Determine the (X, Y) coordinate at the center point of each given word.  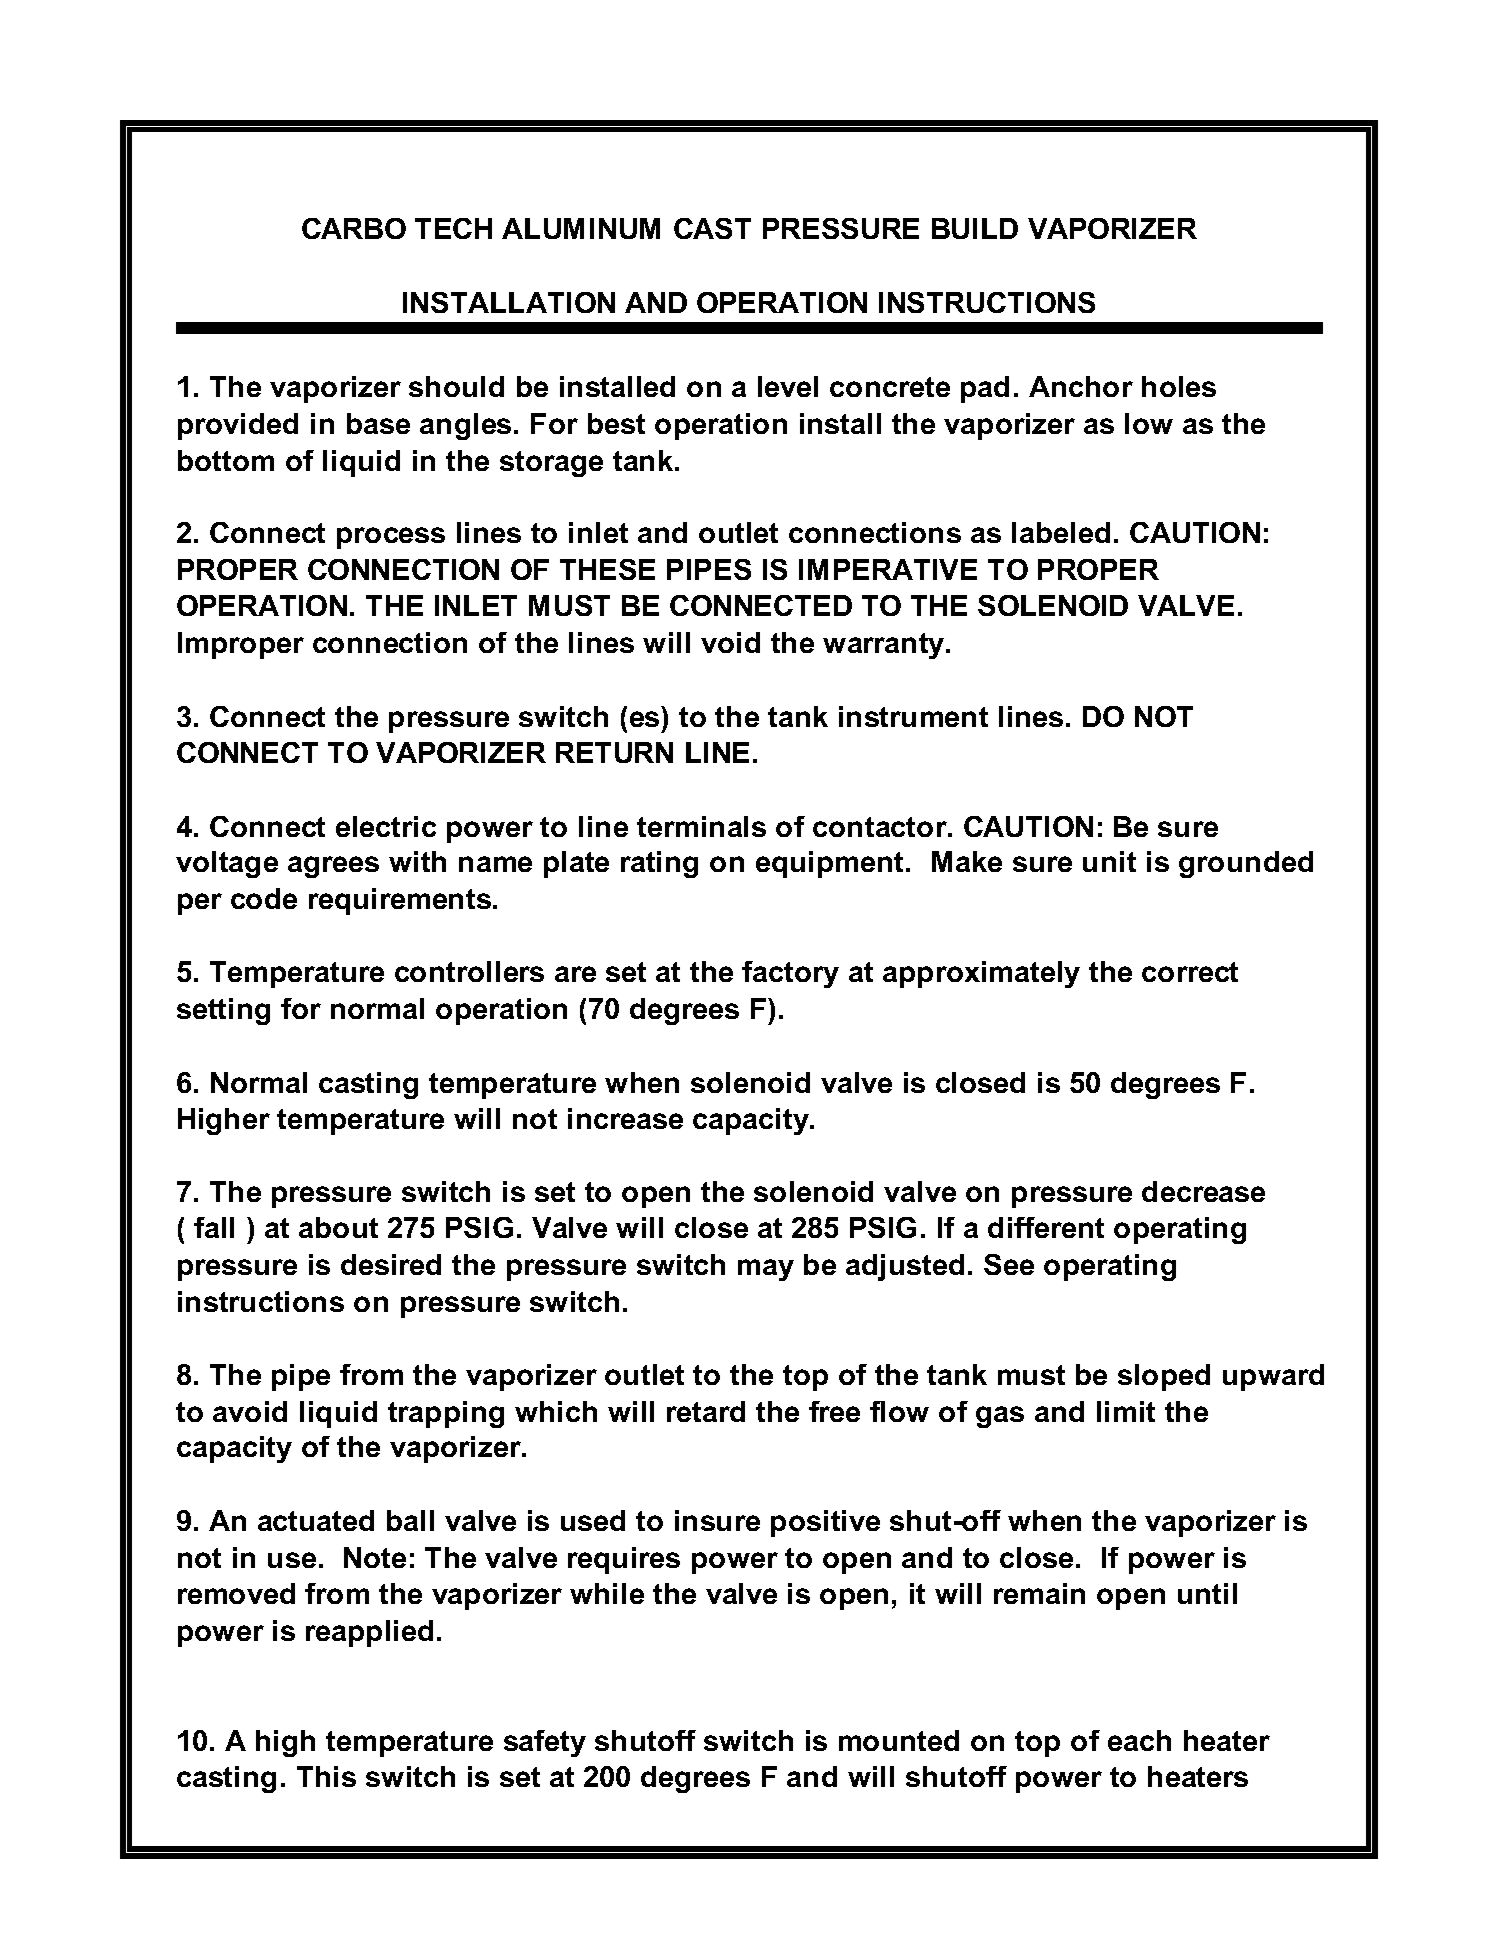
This (326, 1776)
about (338, 1227)
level (788, 386)
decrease (1203, 1191)
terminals (701, 826)
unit (1109, 861)
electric (386, 826)
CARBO (354, 228)
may (766, 1270)
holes (1179, 386)
